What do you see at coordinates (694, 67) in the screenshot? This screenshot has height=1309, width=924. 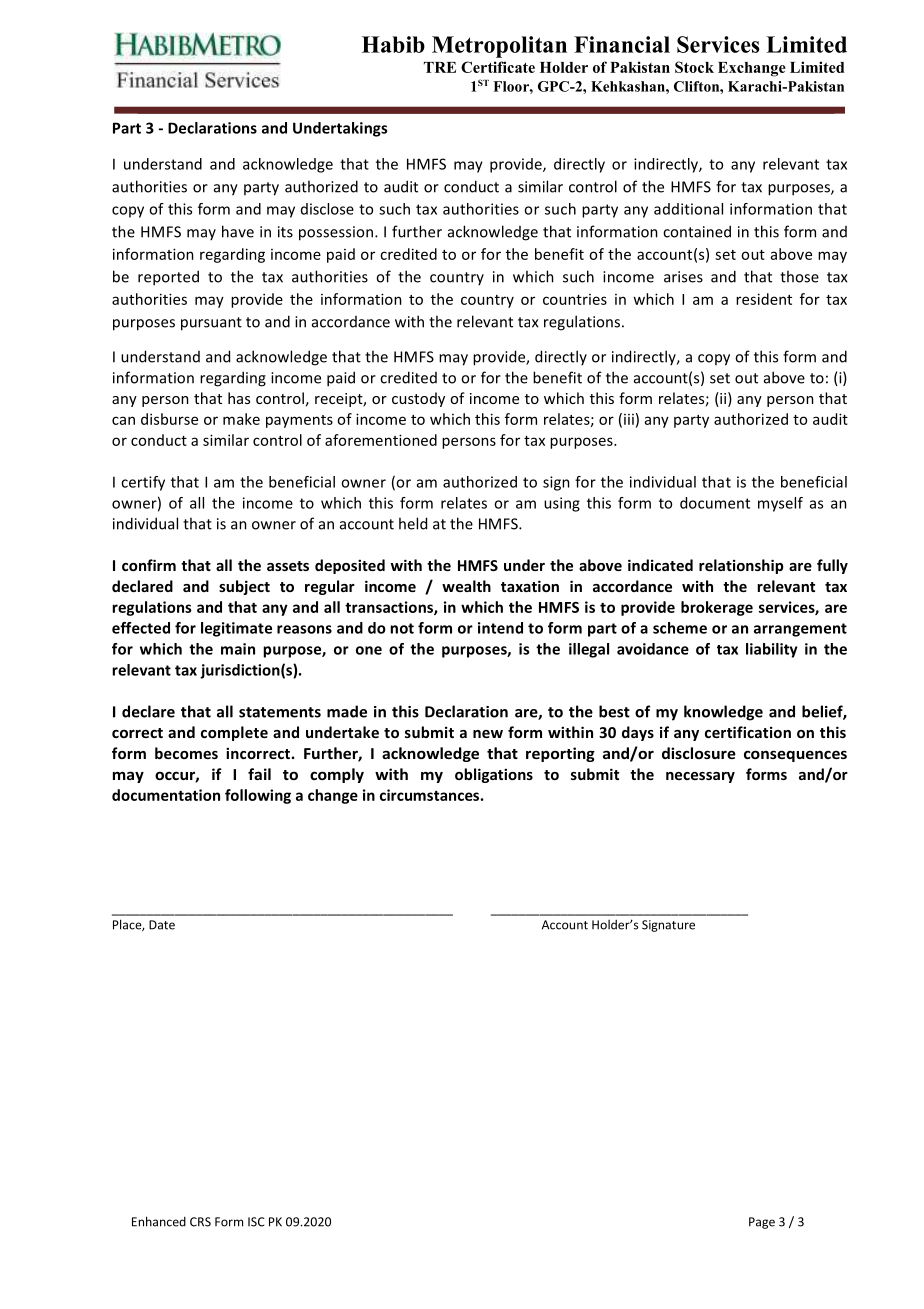 I see `Stock` at bounding box center [694, 67].
